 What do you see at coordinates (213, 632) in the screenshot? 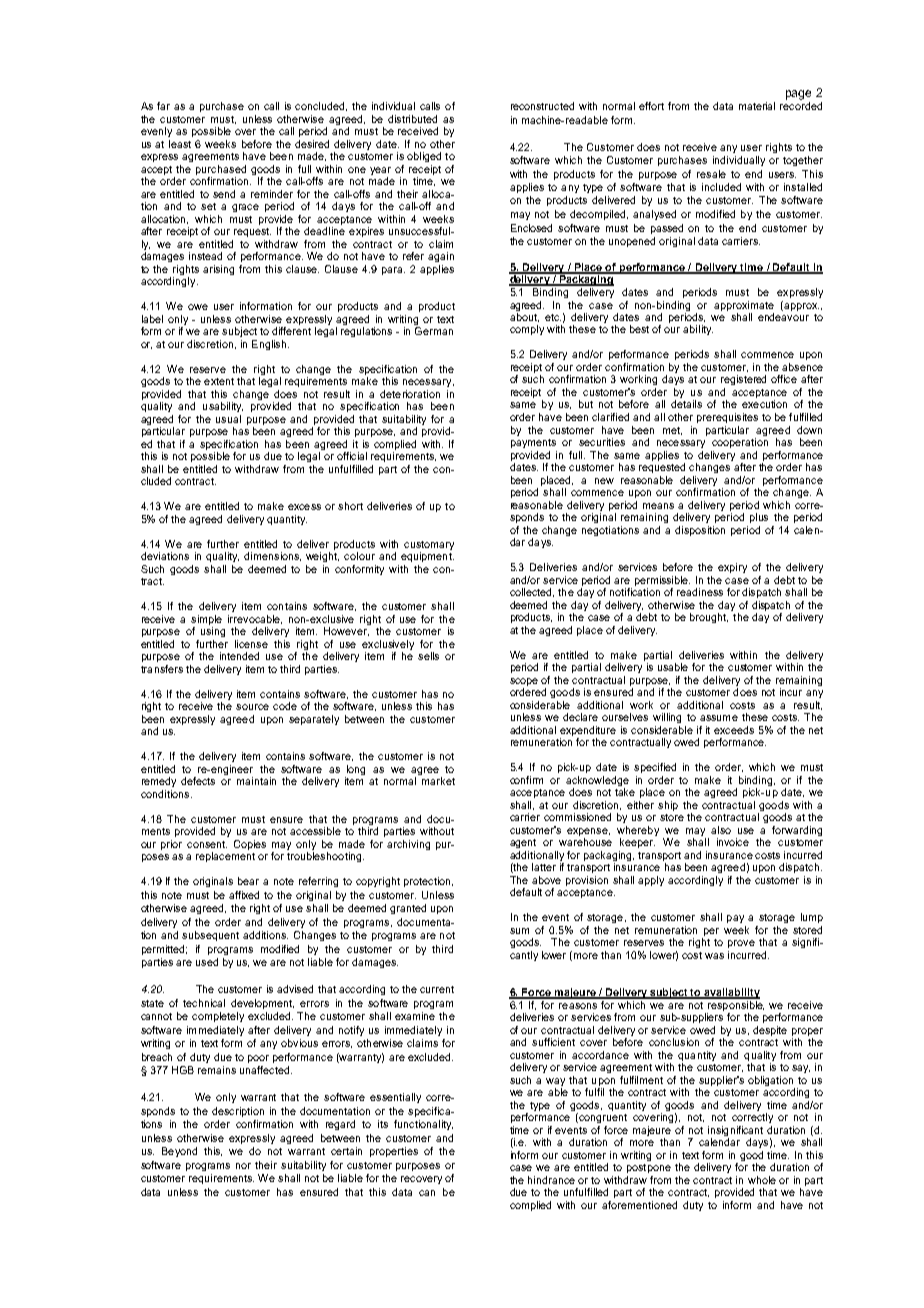
I see `using` at bounding box center [213, 632].
